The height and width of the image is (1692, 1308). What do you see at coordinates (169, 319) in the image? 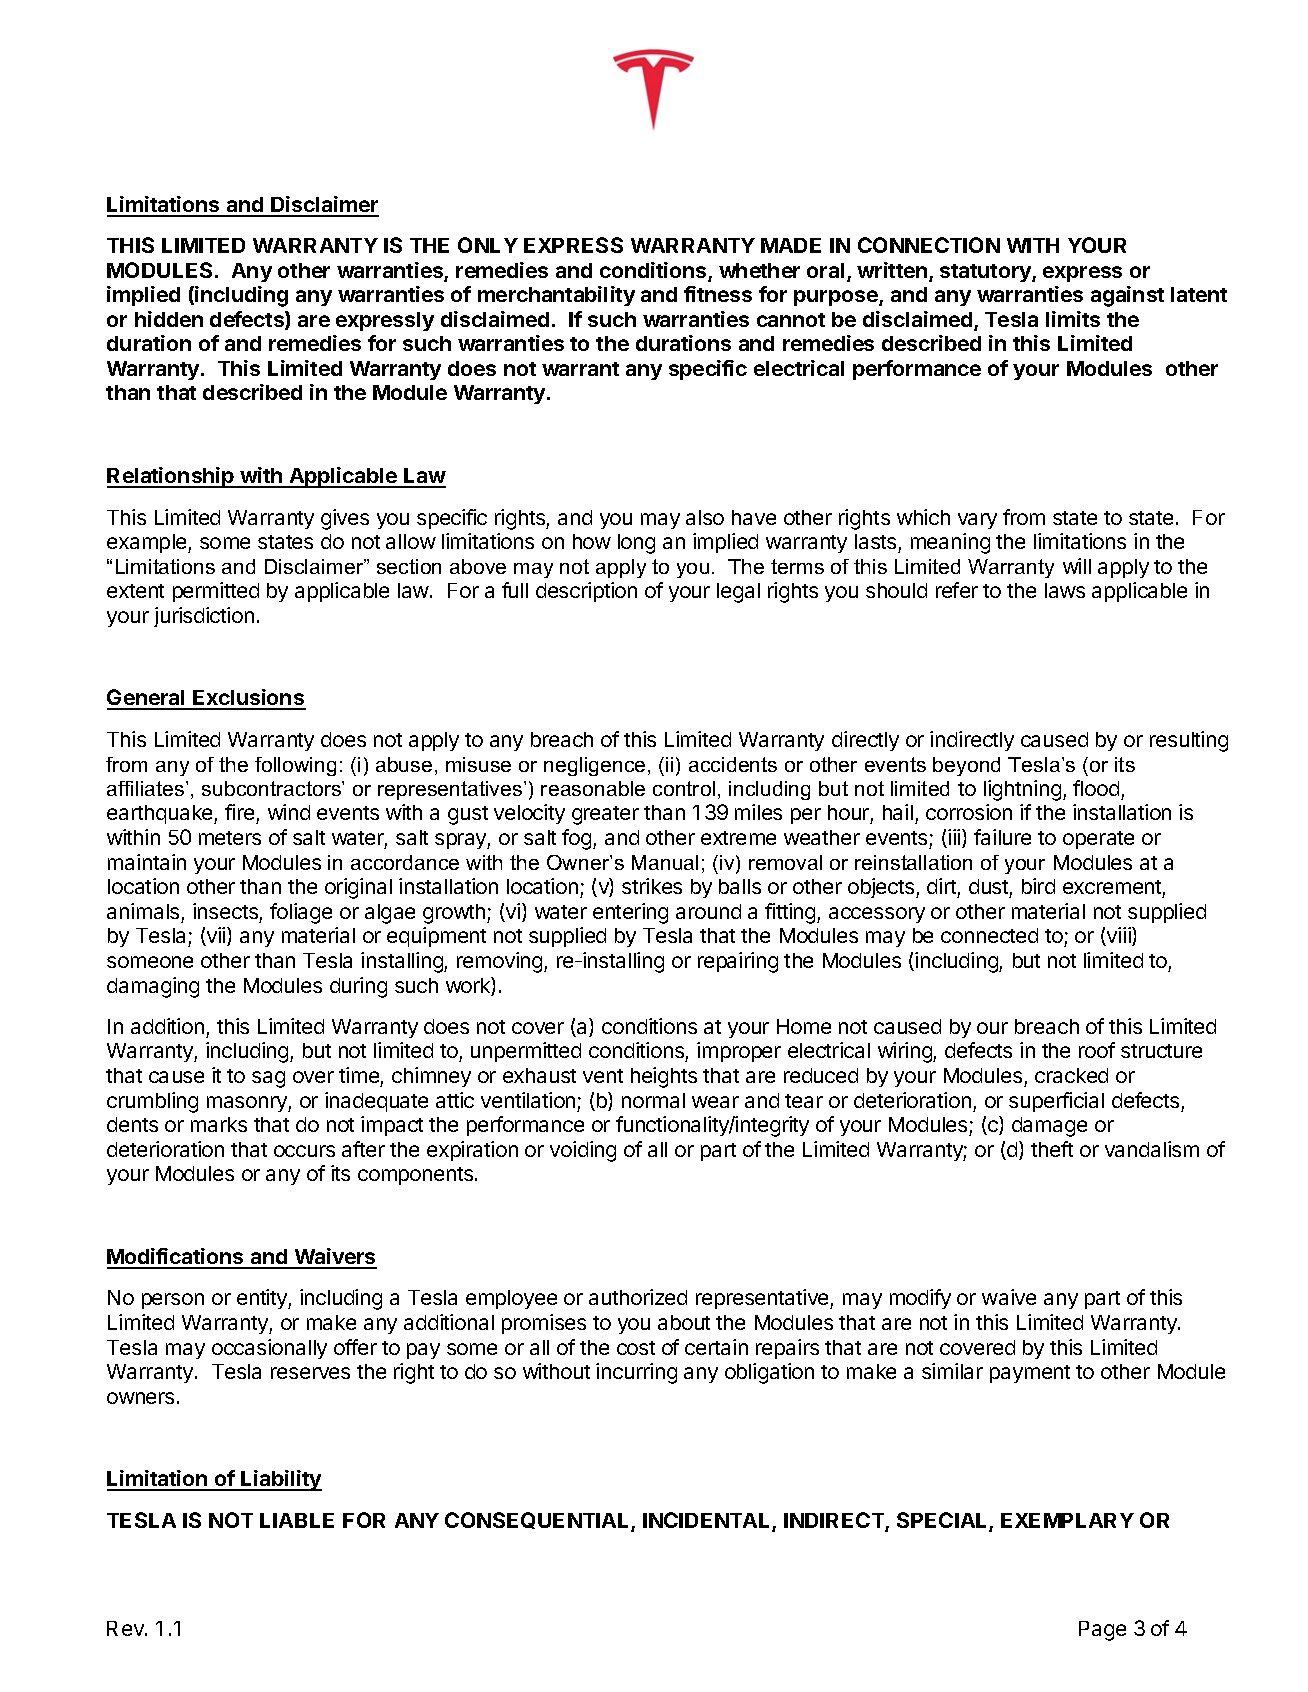
I see `hidden` at bounding box center [169, 319].
